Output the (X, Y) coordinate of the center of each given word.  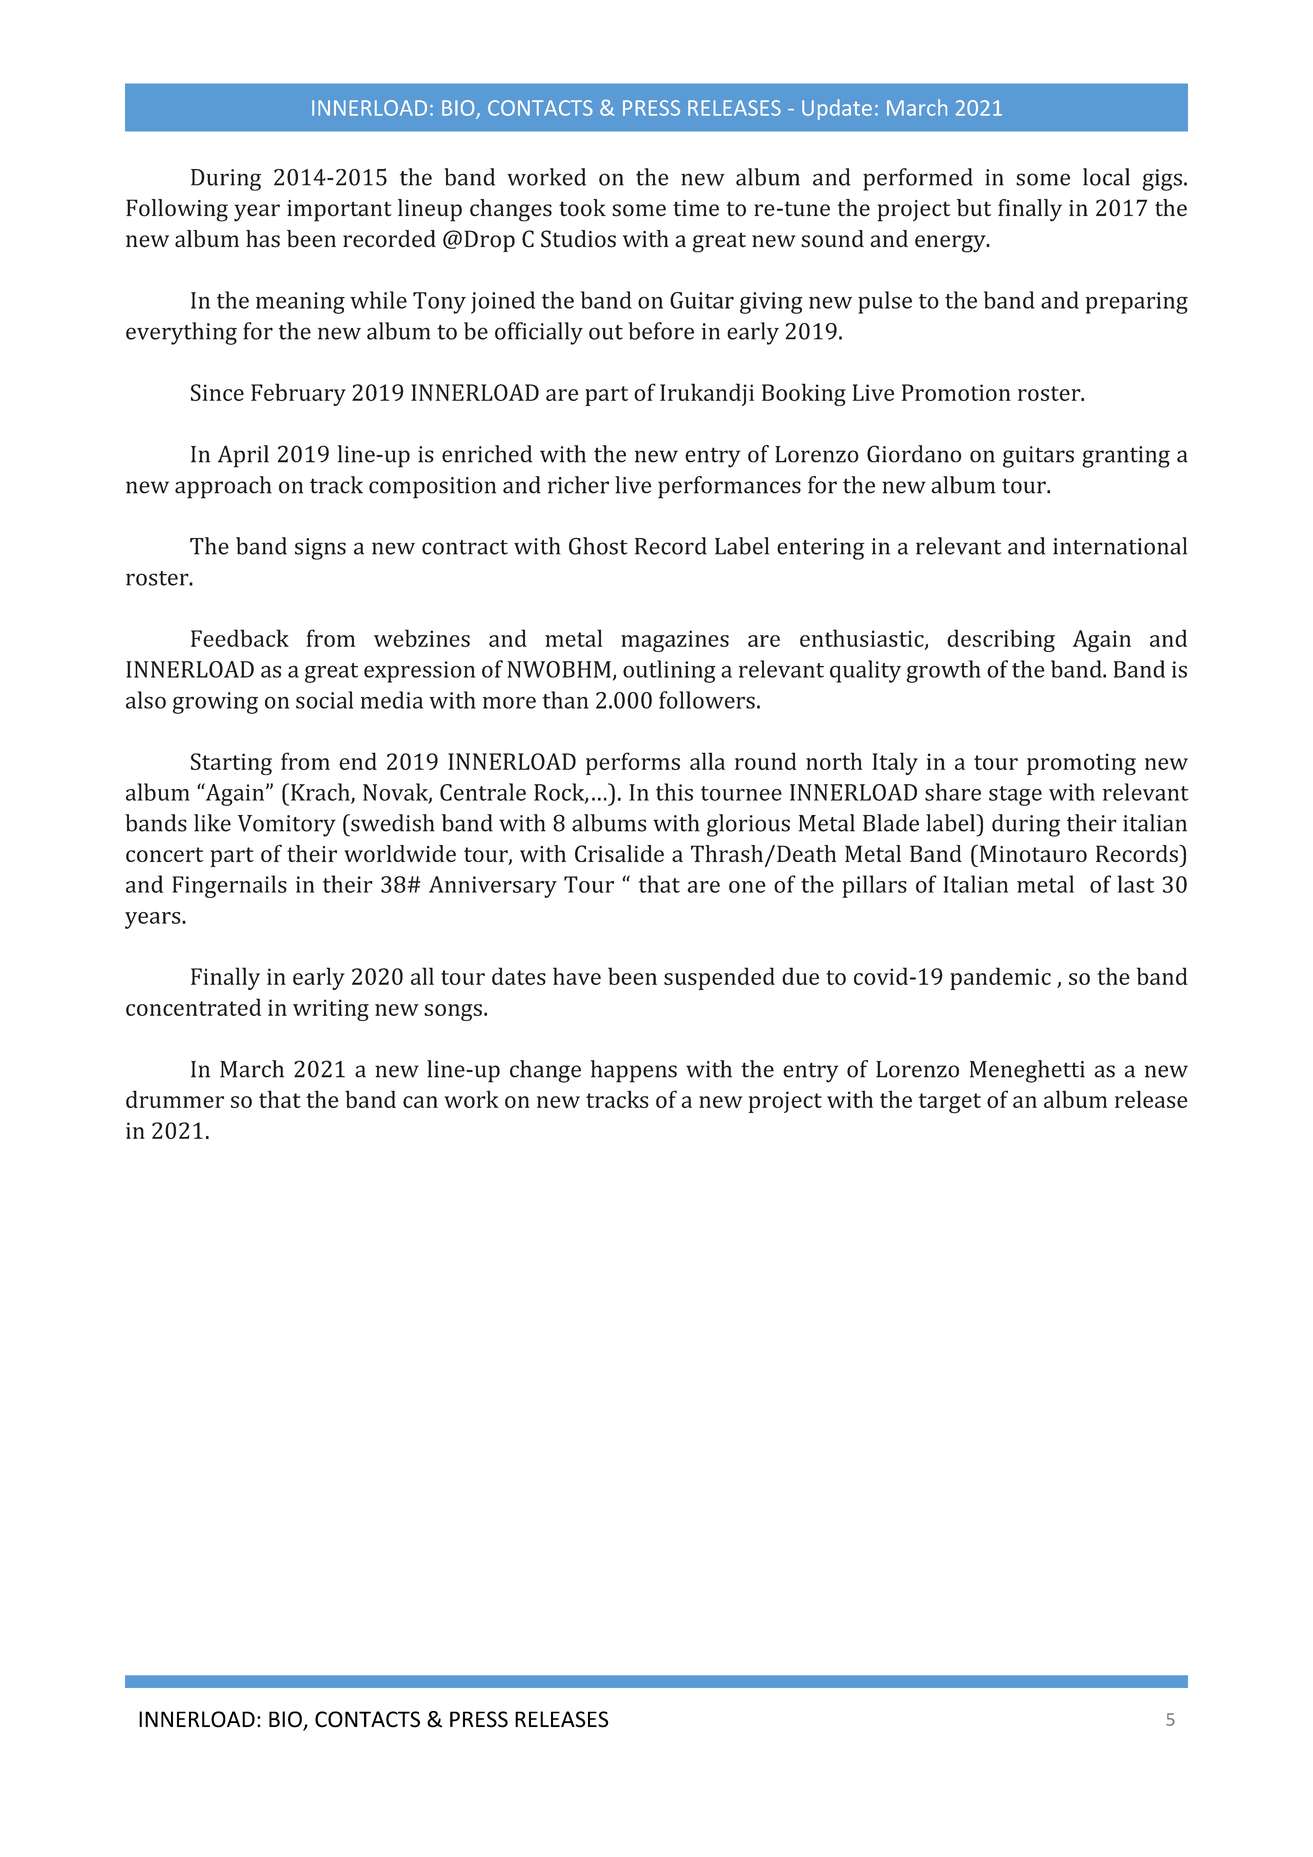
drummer (175, 1099)
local (1106, 177)
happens (634, 1071)
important (339, 211)
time (696, 208)
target (950, 1103)
